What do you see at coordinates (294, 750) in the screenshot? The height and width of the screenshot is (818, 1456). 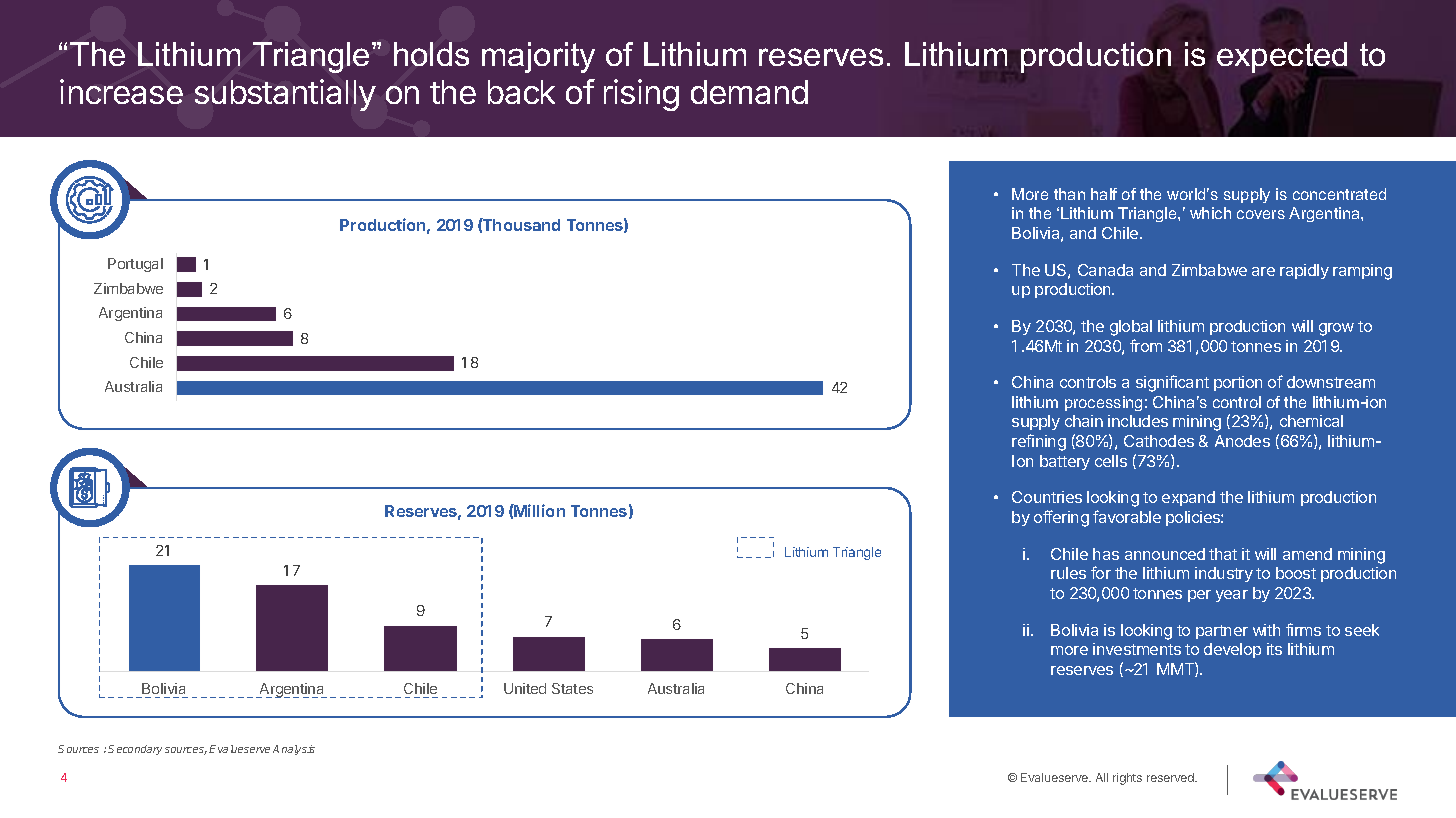 I see `Analysis` at bounding box center [294, 750].
